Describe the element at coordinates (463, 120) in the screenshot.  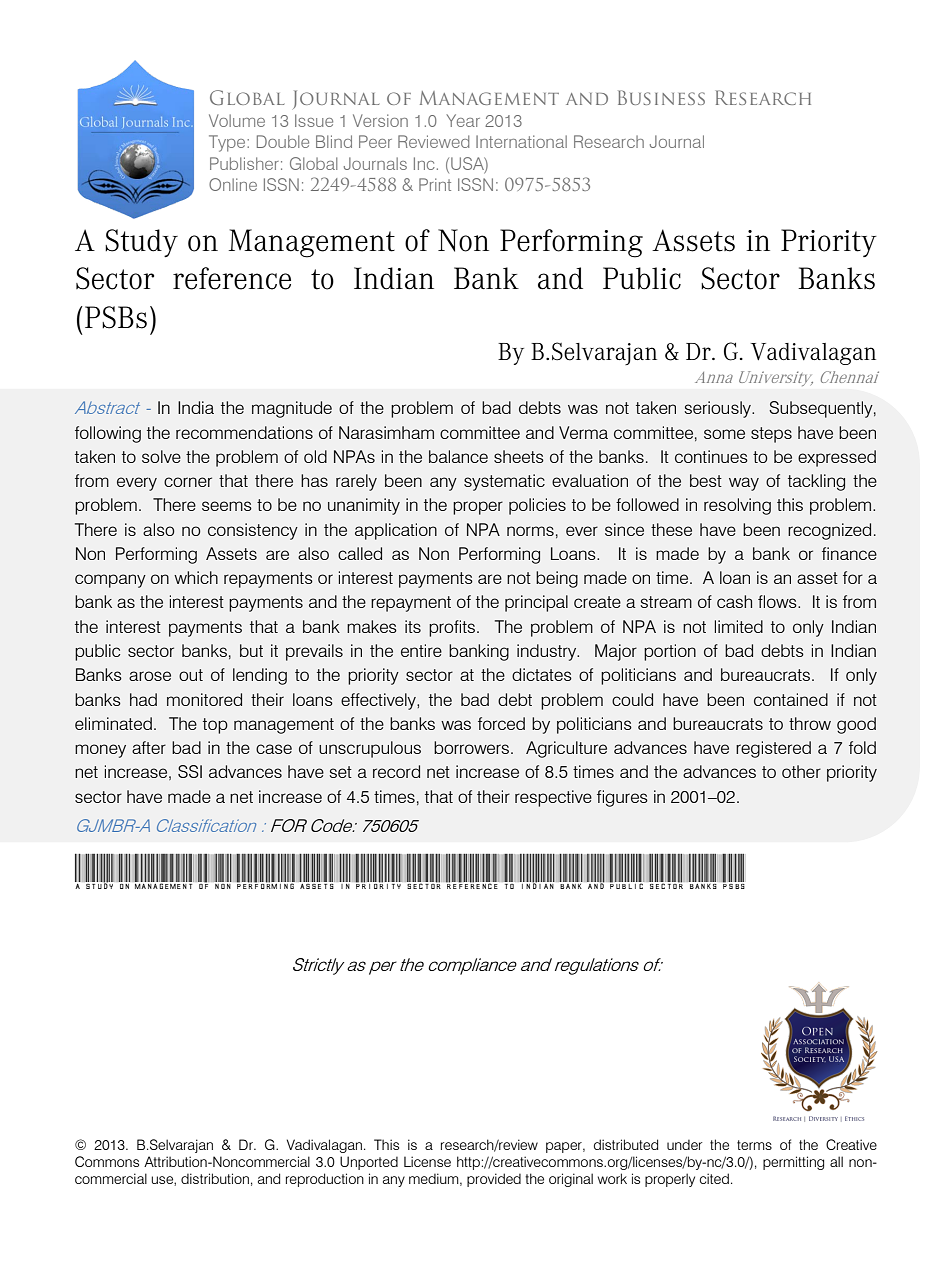
I see `Year` at that location.
